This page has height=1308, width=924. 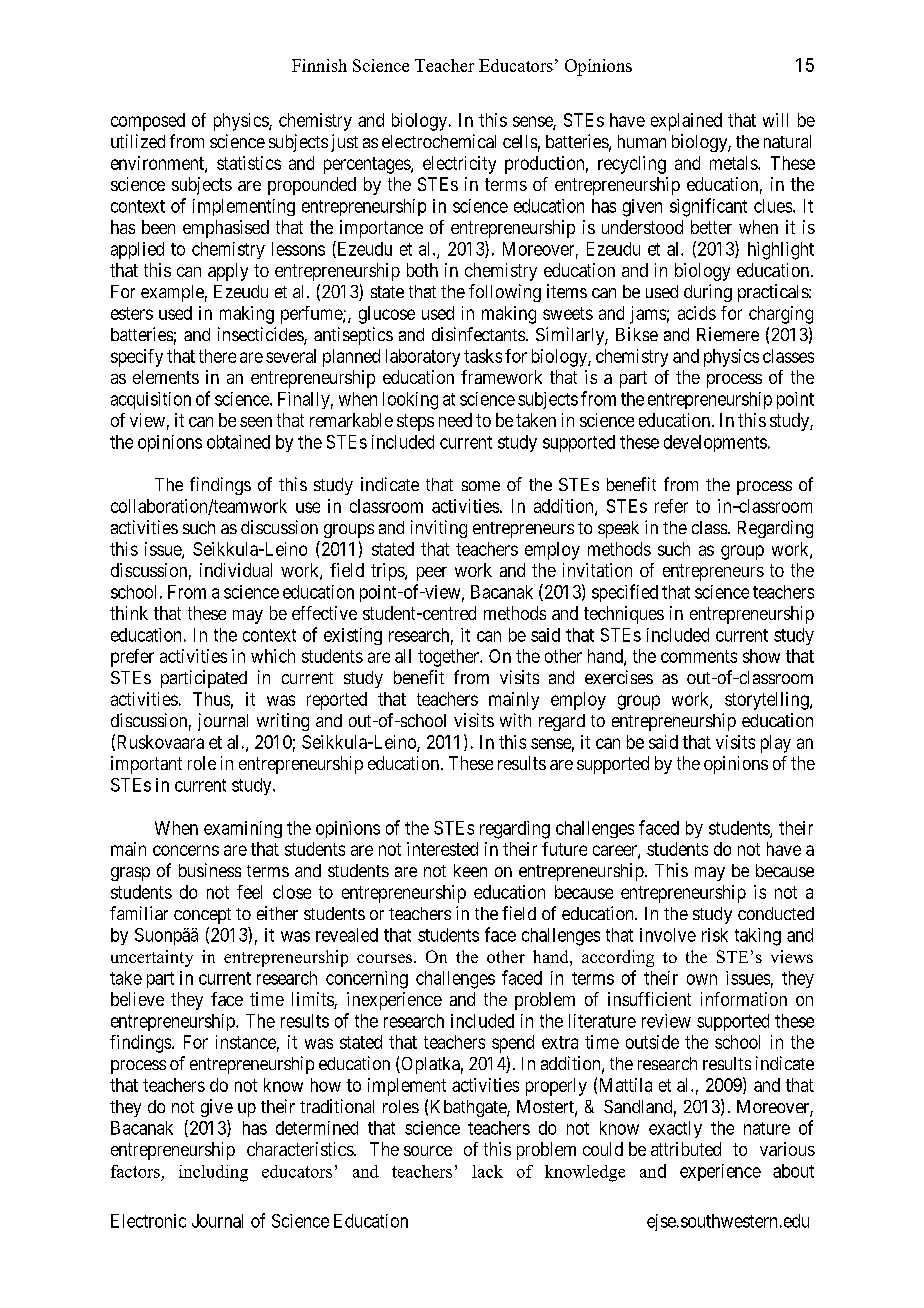 I want to click on explained, so click(x=686, y=122).
